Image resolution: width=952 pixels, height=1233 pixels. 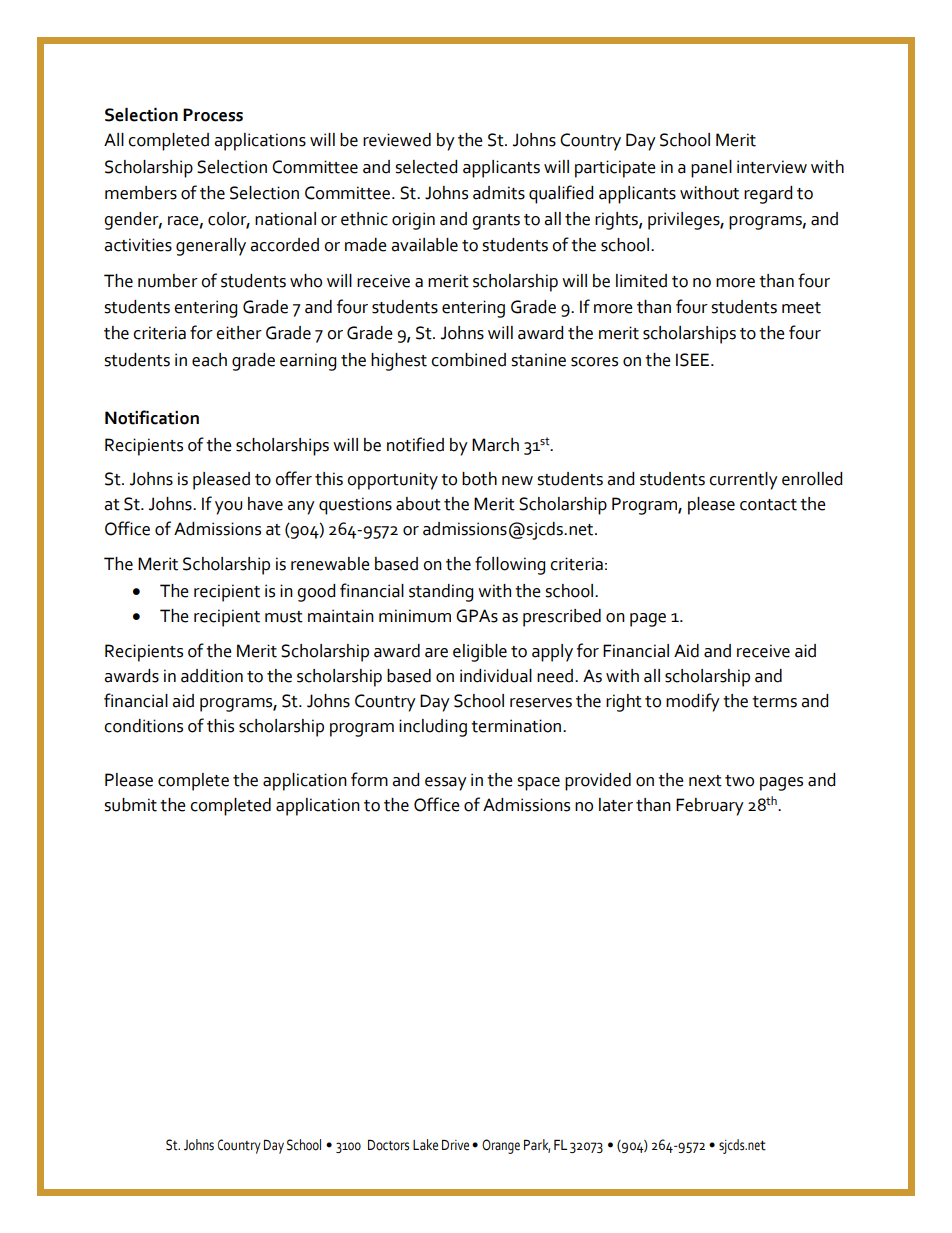 I want to click on eligible, so click(x=480, y=653).
